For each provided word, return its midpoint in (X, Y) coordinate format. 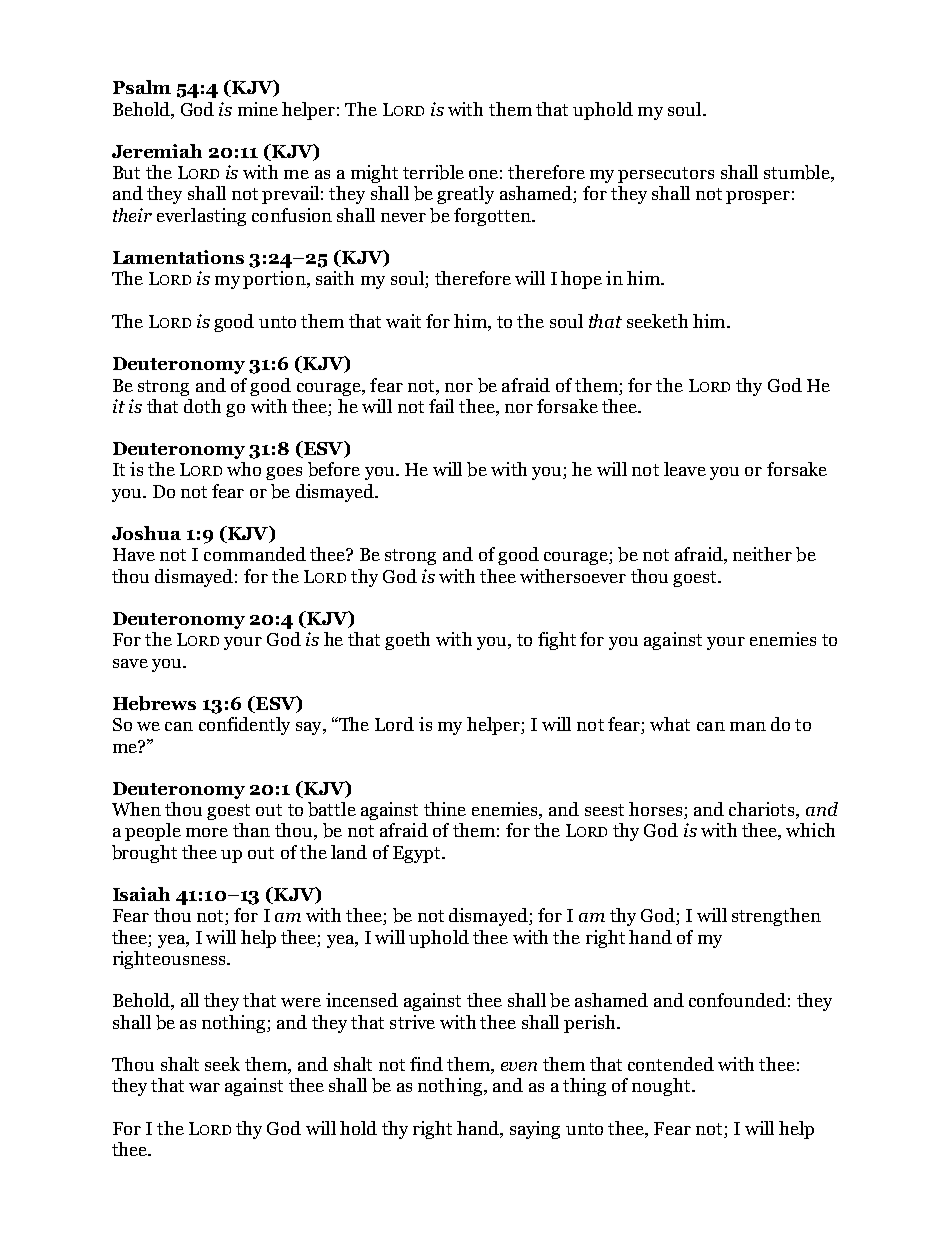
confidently (244, 726)
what (670, 724)
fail (441, 406)
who (244, 469)
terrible (433, 172)
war (204, 1087)
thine (445, 809)
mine (258, 109)
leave (685, 469)
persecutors (666, 175)
